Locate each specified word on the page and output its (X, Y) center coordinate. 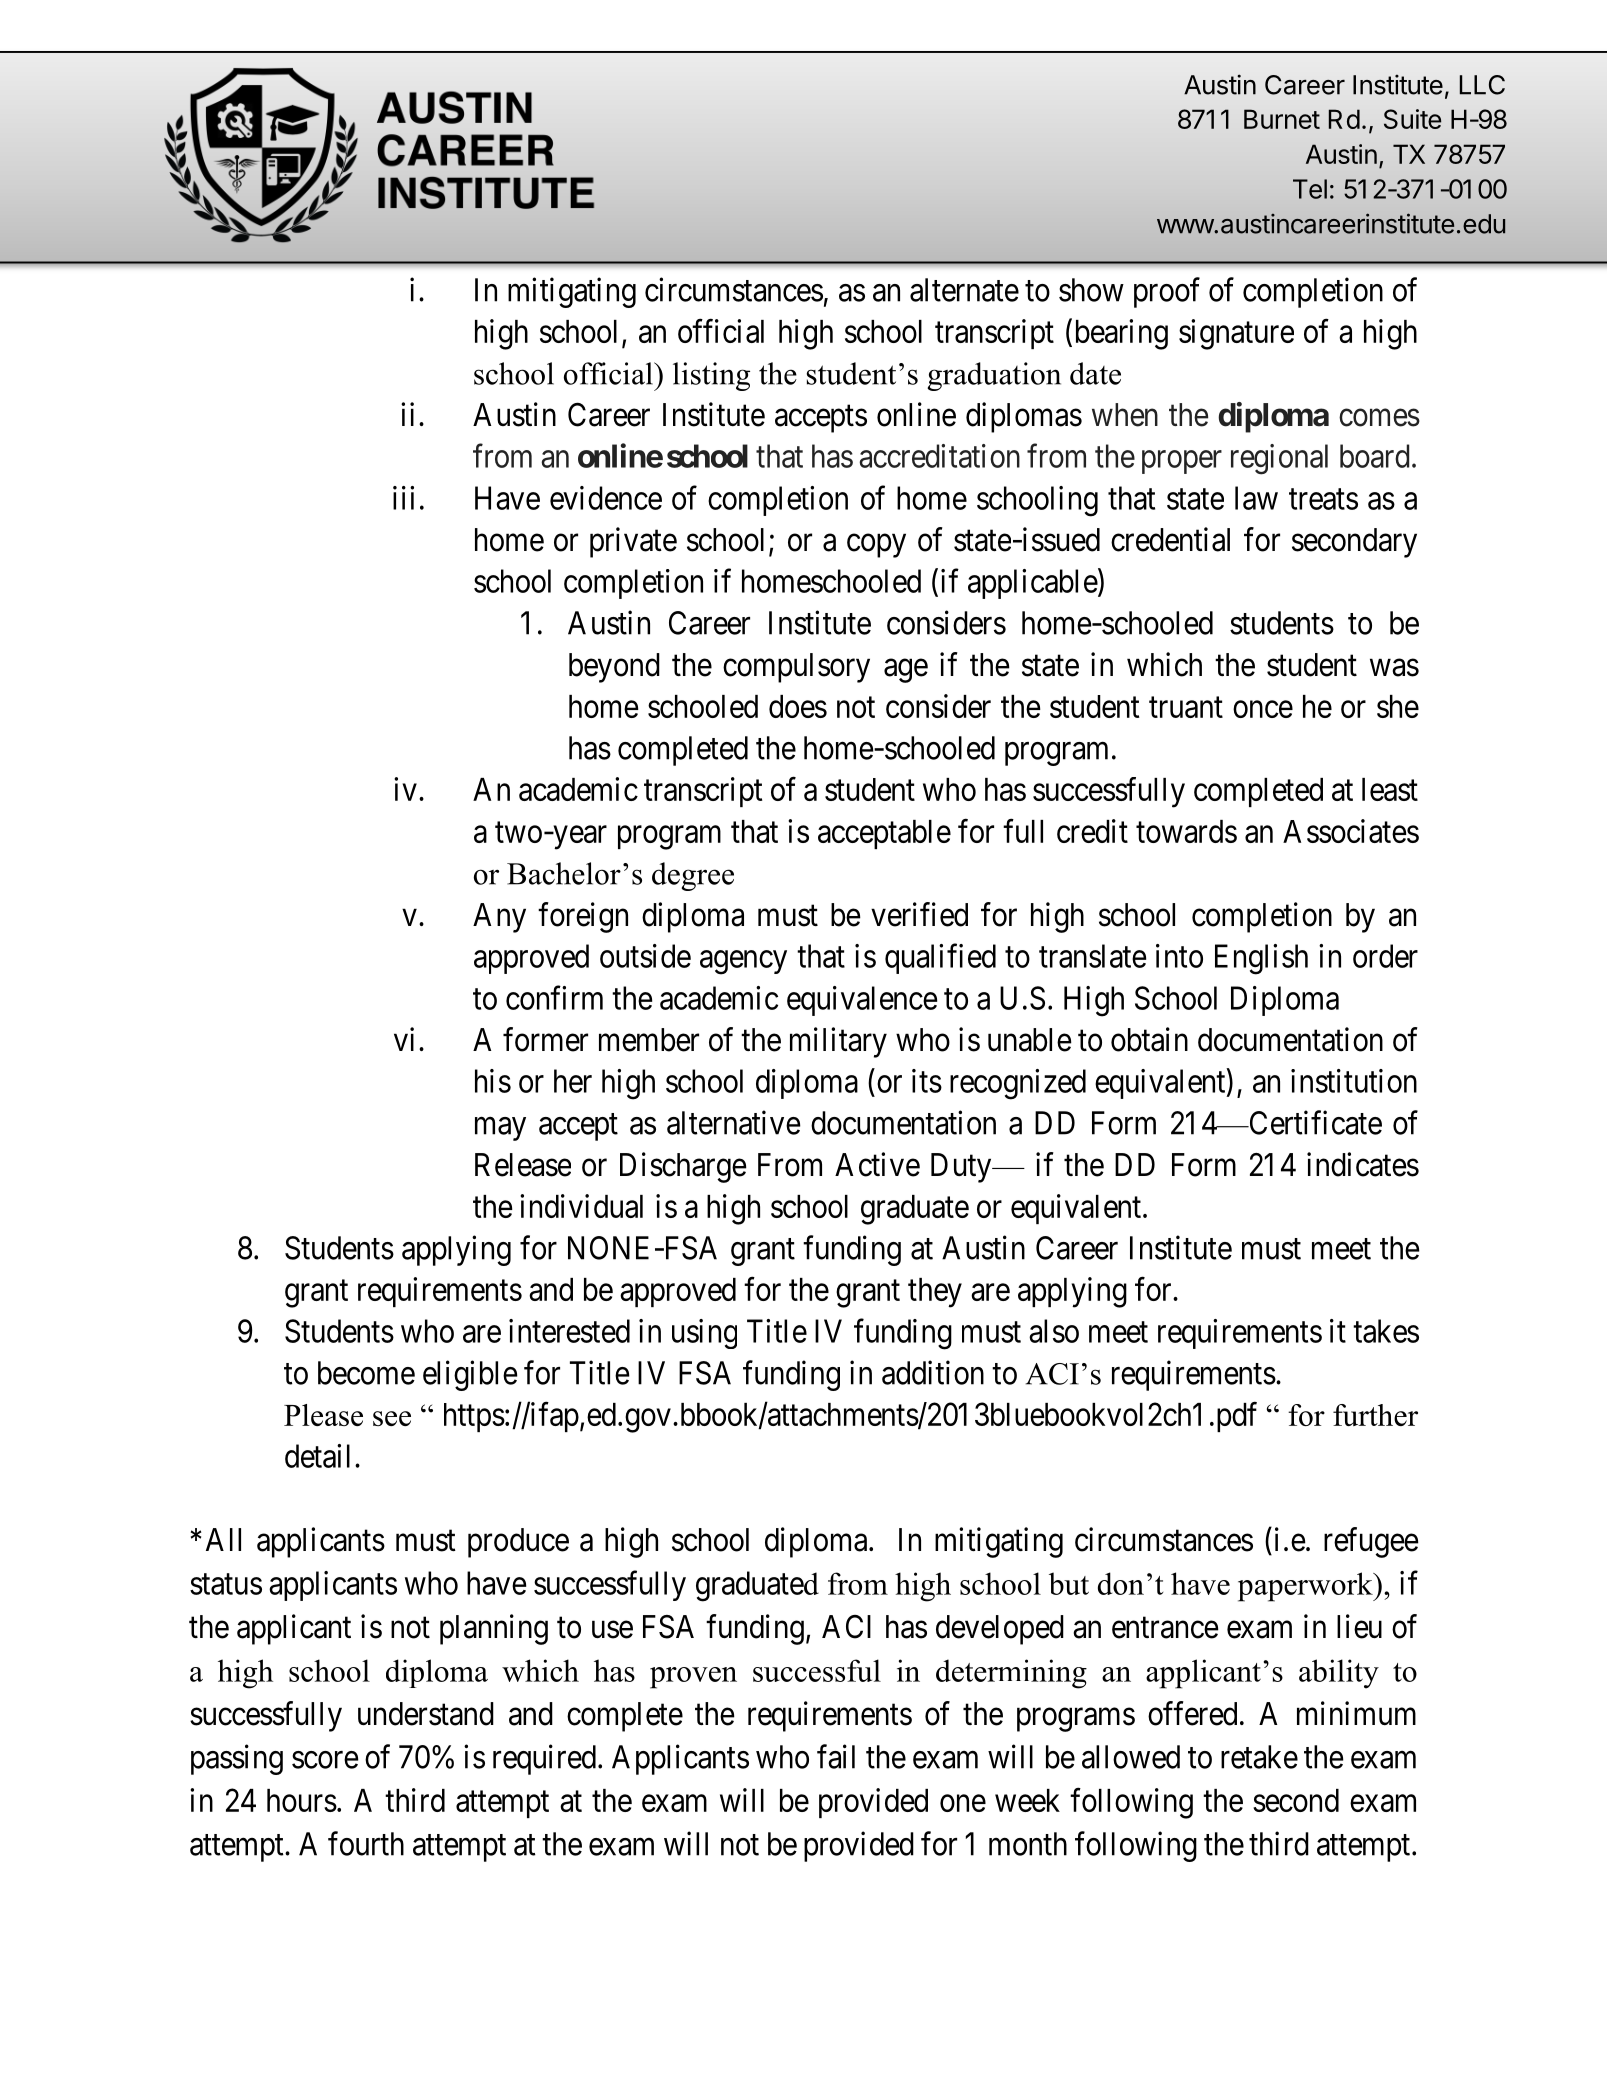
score (325, 1760)
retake (1259, 1757)
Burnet (1282, 119)
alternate (964, 290)
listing (711, 376)
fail (836, 1756)
